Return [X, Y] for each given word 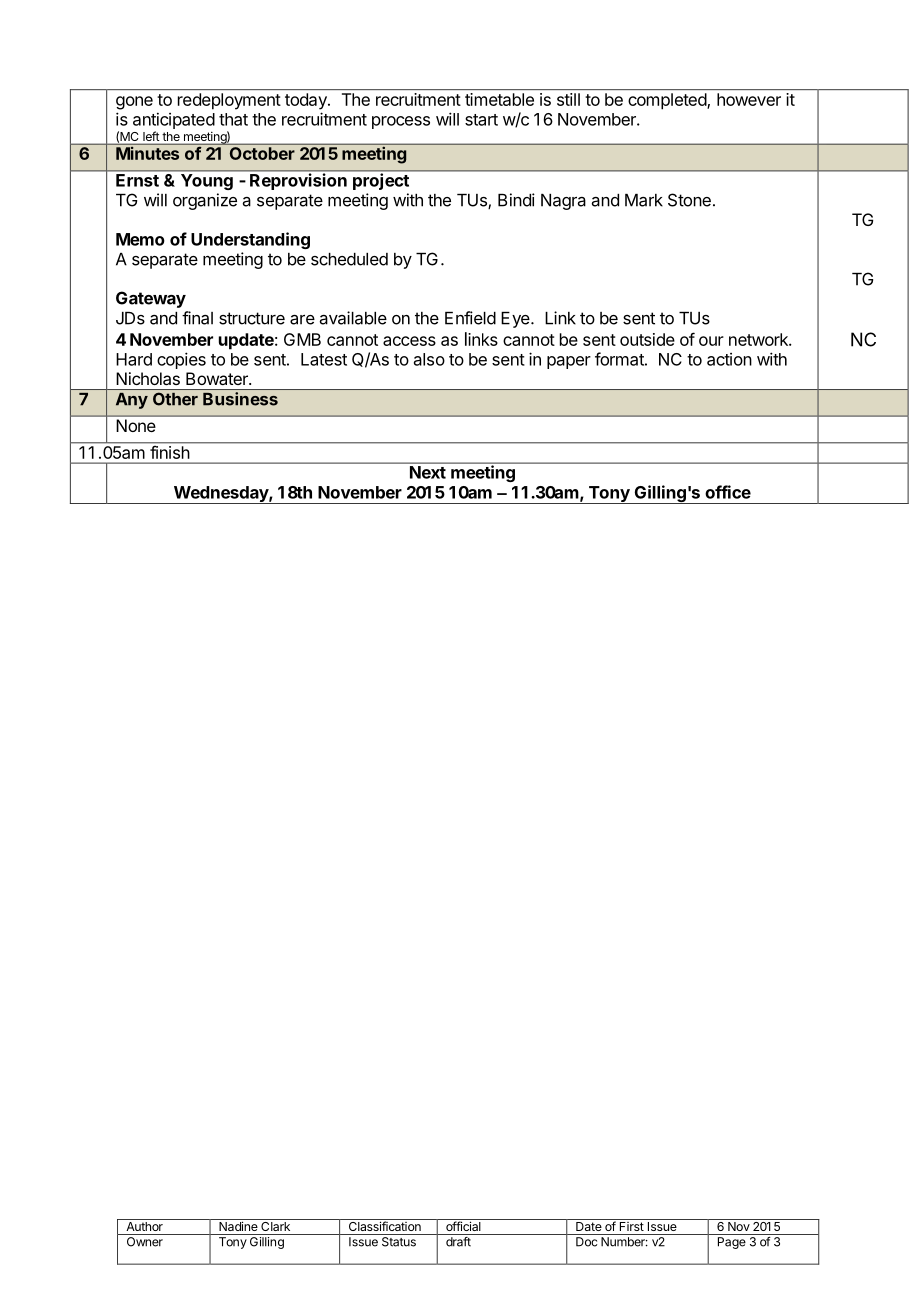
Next [428, 472]
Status [399, 1242]
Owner [145, 1242]
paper [569, 362]
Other [175, 399]
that [233, 119]
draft [458, 1242]
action [729, 359]
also [429, 359]
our [711, 341]
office [728, 492]
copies [181, 360]
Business [240, 399]
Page [732, 1243]
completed [668, 101]
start [481, 120]
